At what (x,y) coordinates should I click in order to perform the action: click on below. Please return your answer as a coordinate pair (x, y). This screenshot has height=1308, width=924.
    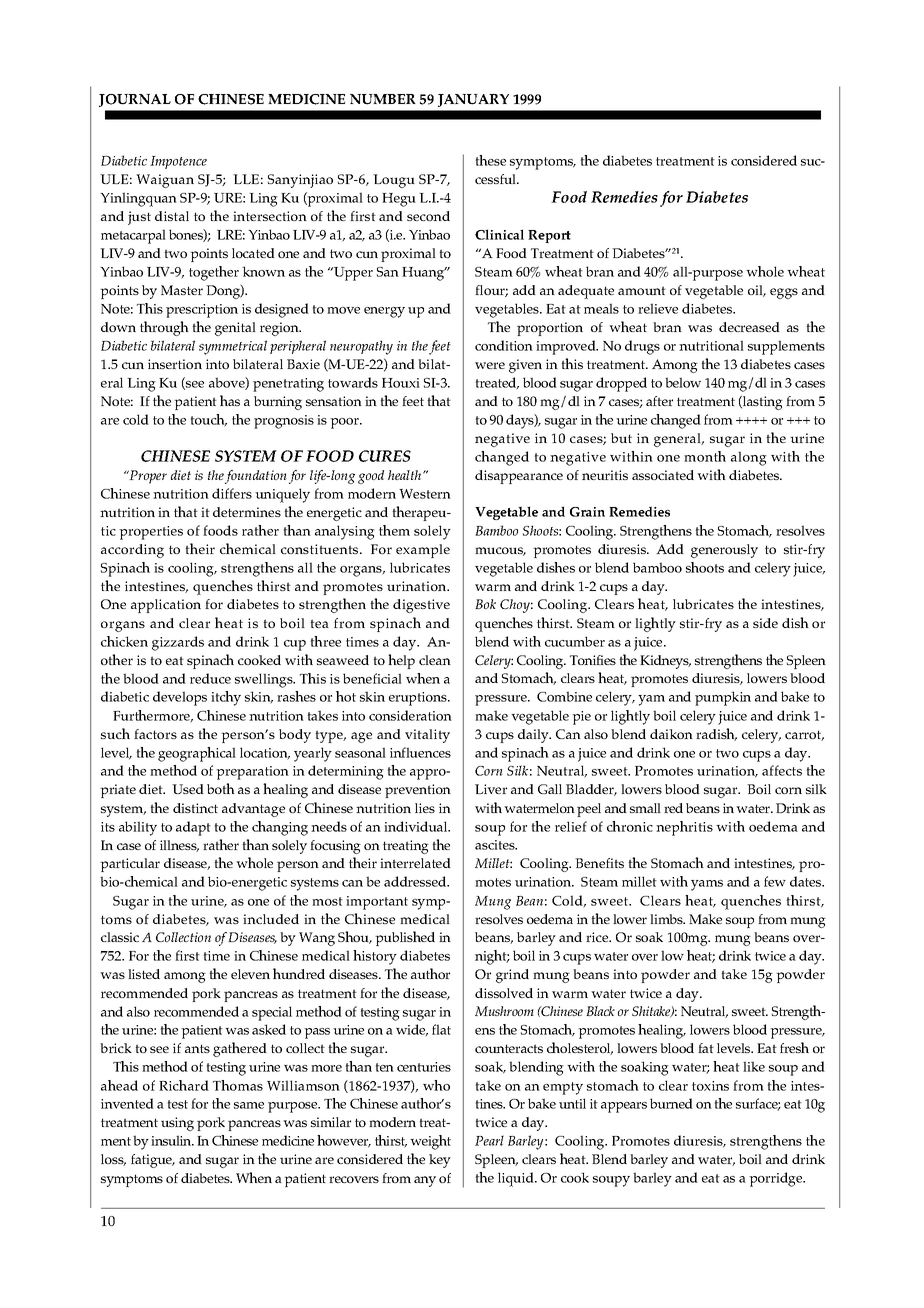
    Looking at the image, I should click on (683, 382).
